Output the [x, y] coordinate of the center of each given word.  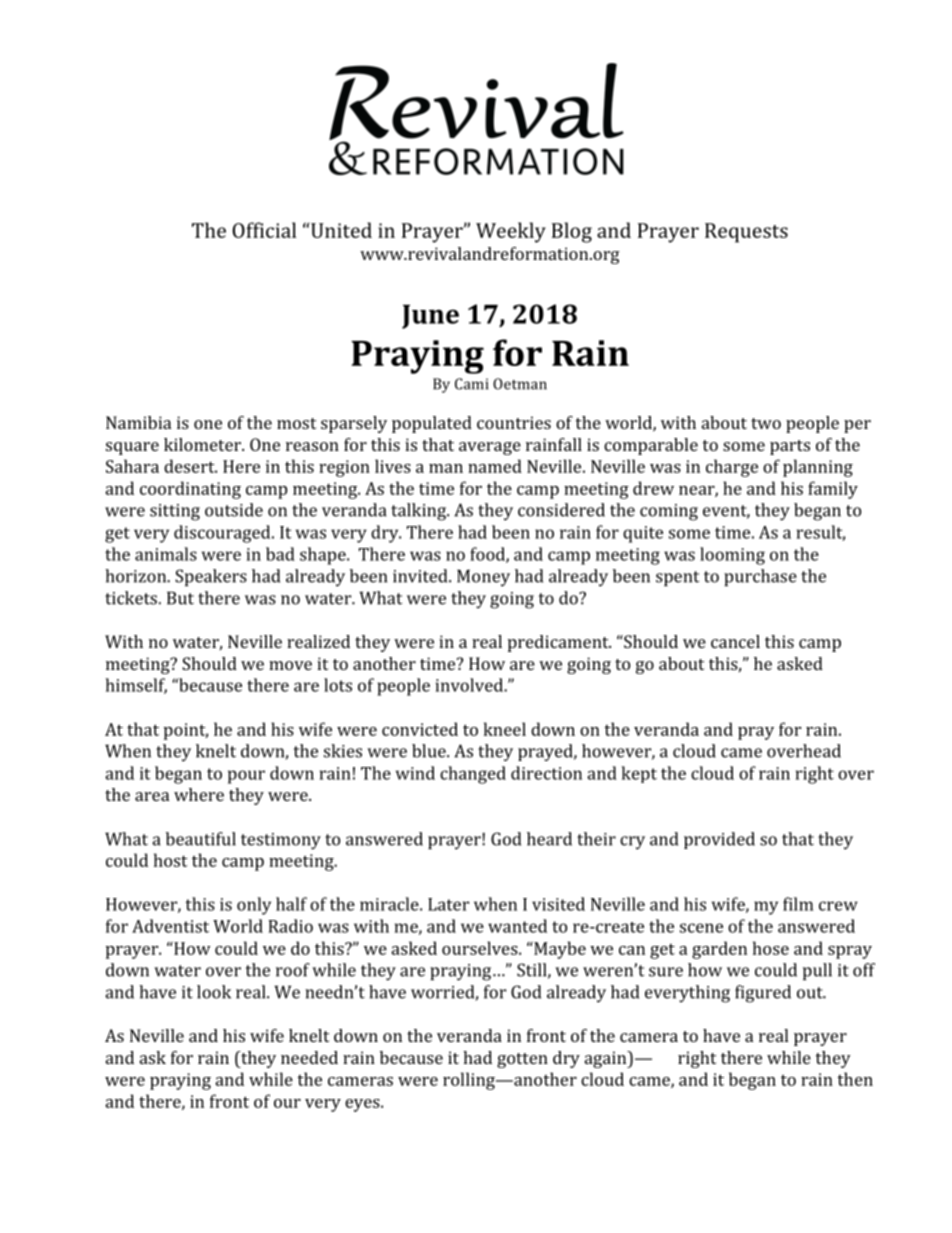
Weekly [511, 232]
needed [309, 1057]
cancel [735, 641]
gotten [522, 1060]
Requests [746, 233]
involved [470, 685]
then [855, 1079]
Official [264, 230]
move [290, 665]
